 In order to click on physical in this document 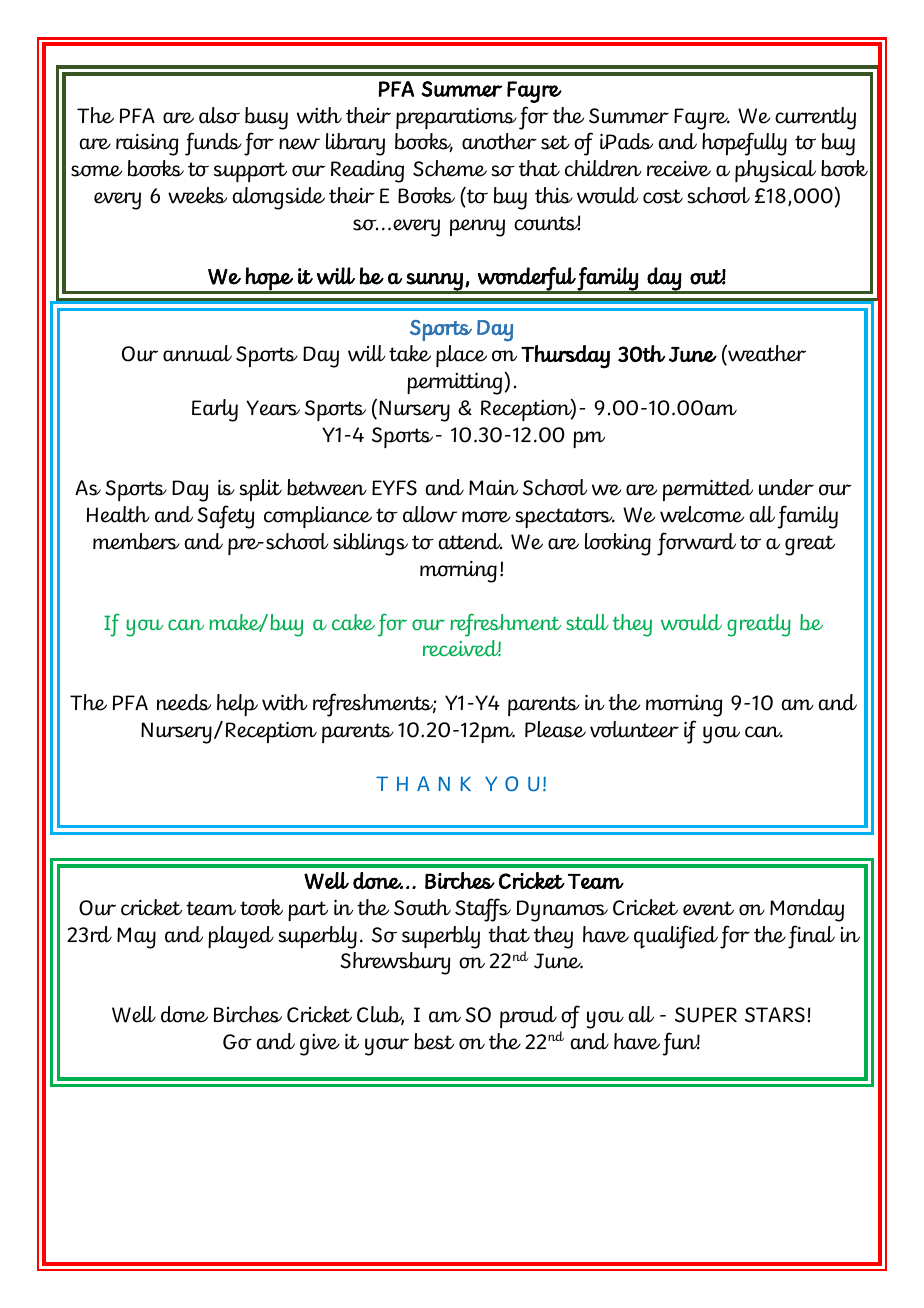, I will do `click(775, 171)`.
